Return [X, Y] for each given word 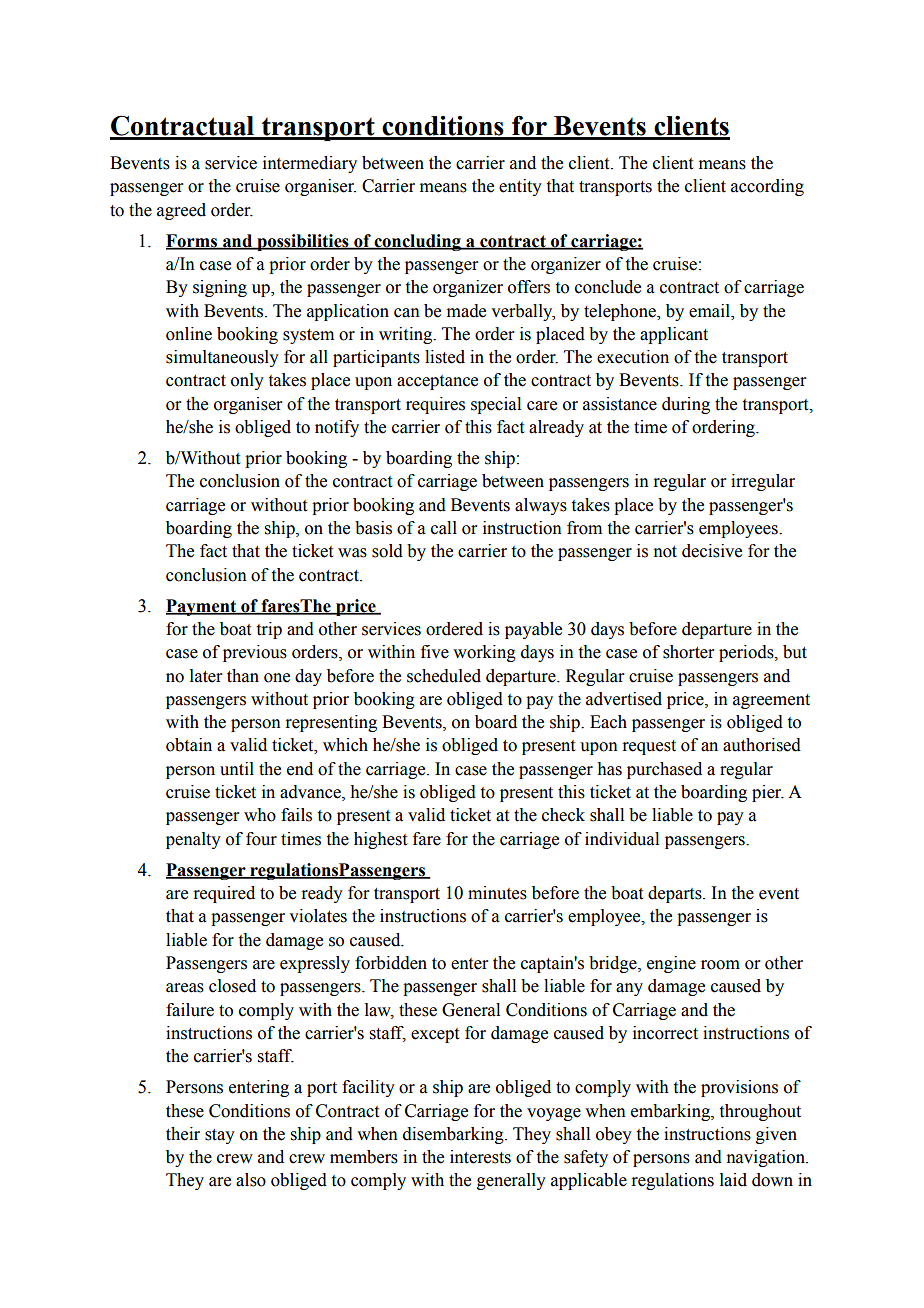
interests [480, 1157]
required [224, 894]
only [247, 381]
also [251, 1180]
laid [733, 1180]
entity [520, 187]
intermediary [310, 164]
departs [676, 894]
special [496, 405]
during [686, 405]
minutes [497, 893]
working [484, 653]
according [767, 187]
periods [747, 653]
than [243, 676]
